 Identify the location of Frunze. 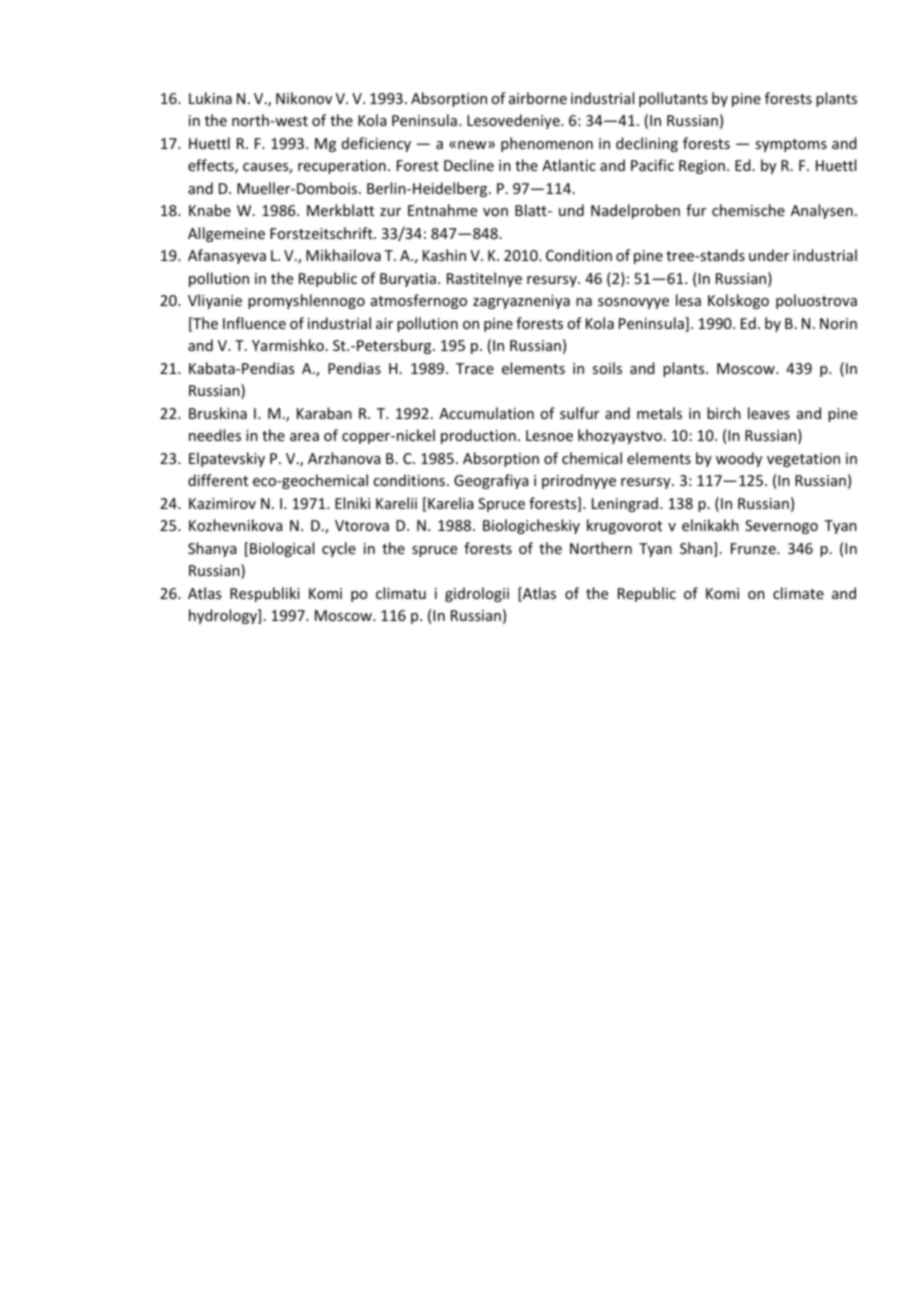
(754, 548).
